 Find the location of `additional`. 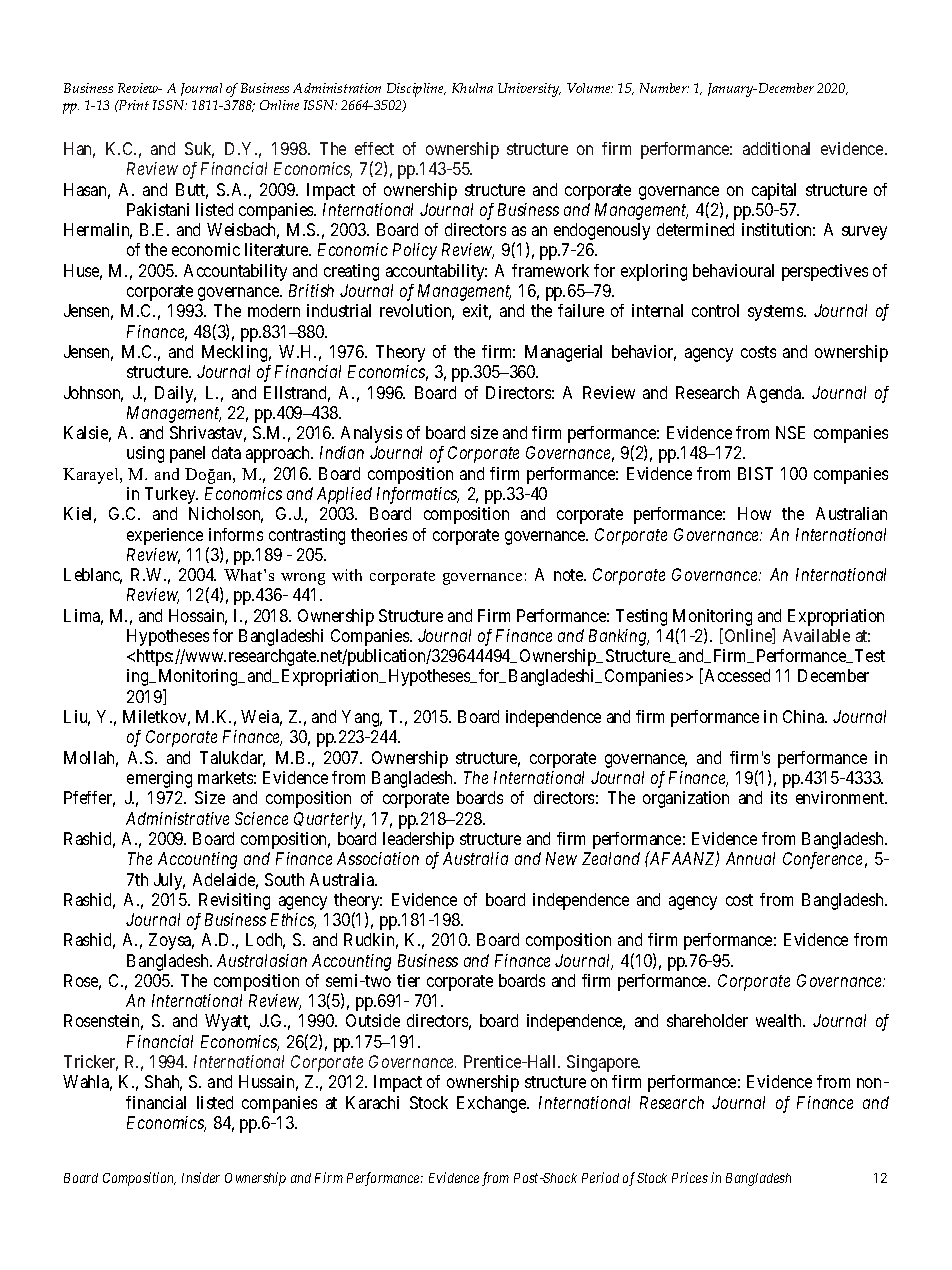

additional is located at coordinates (776, 148).
